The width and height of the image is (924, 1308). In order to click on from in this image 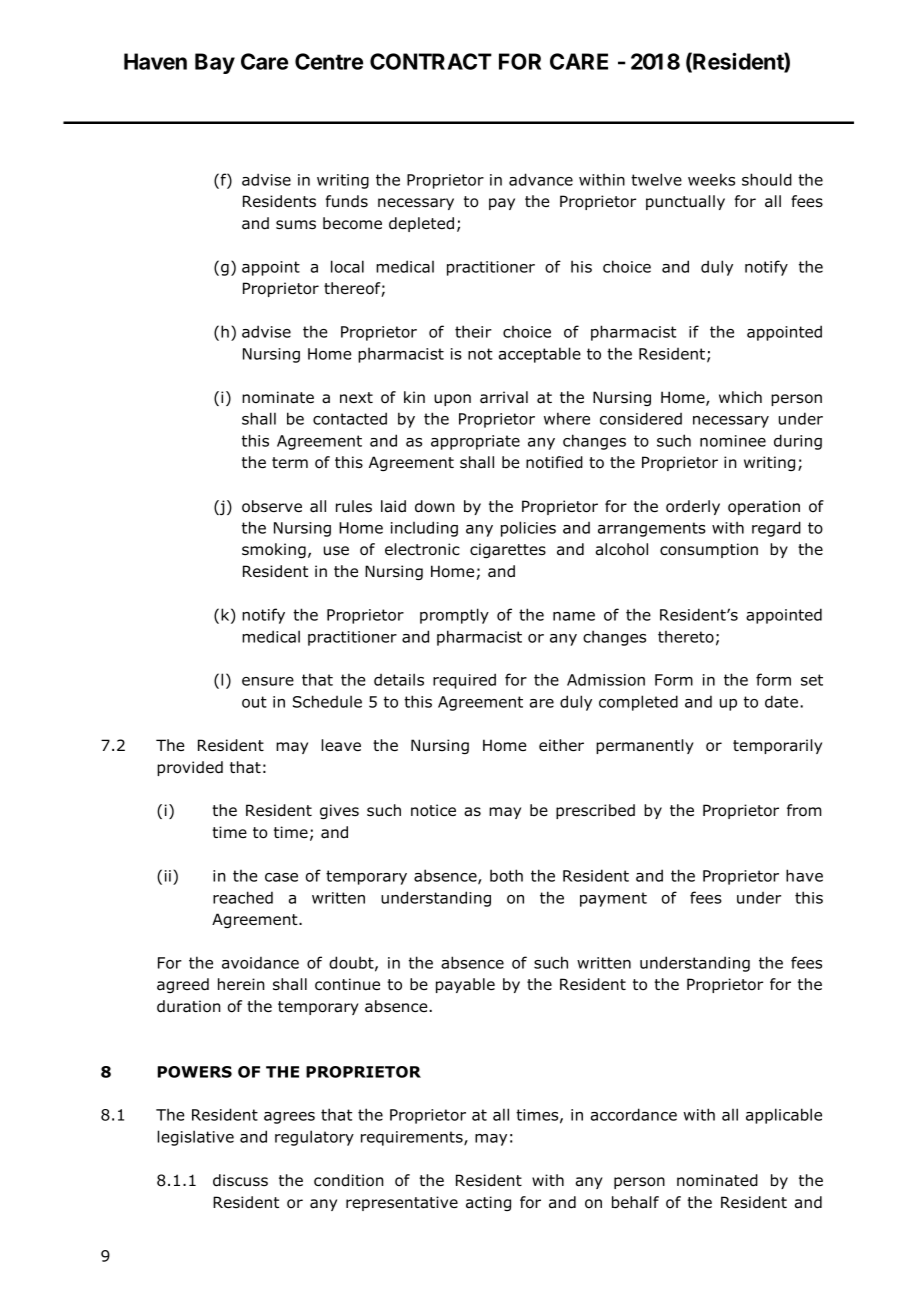, I will do `click(804, 810)`.
